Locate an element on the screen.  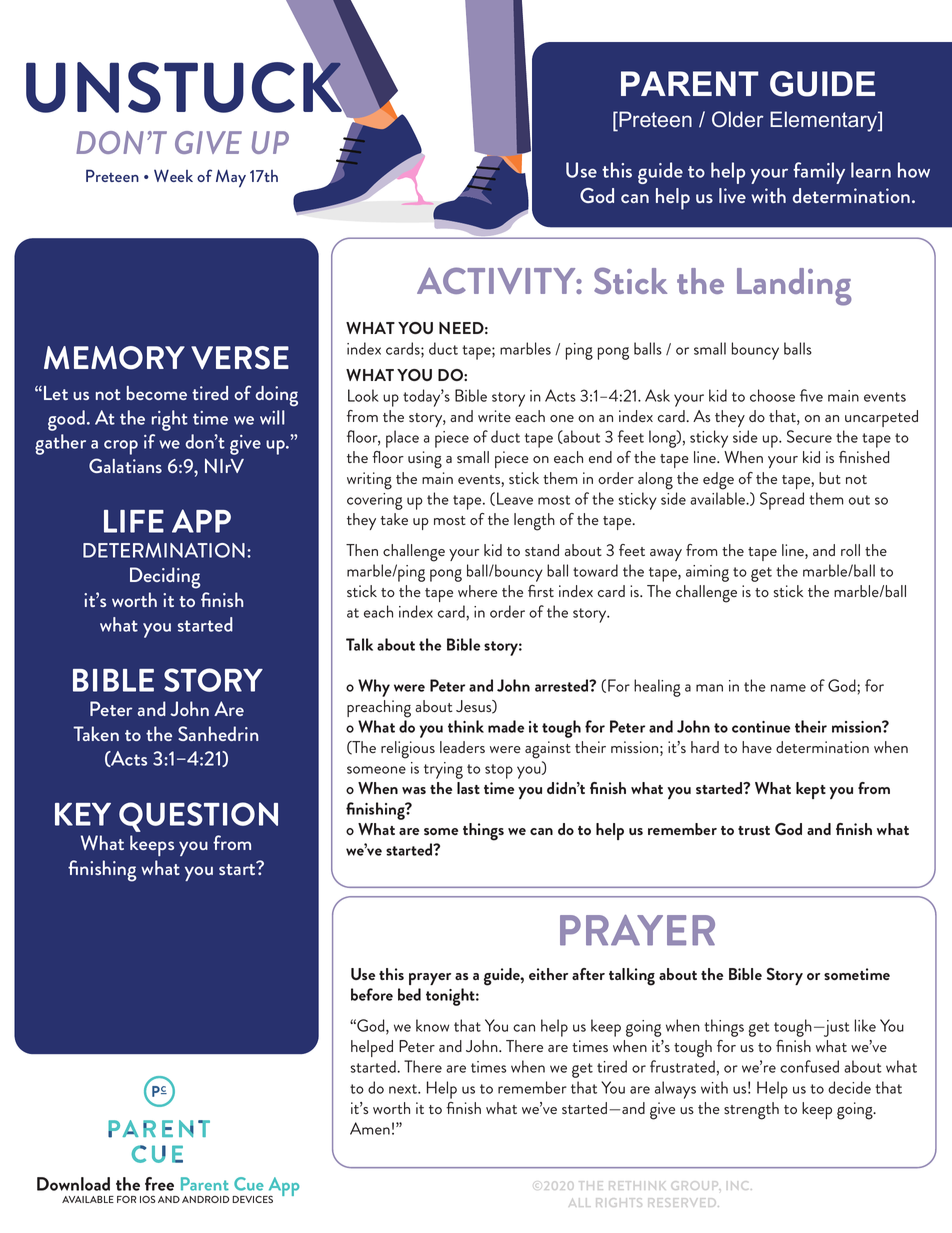
live is located at coordinates (732, 195).
